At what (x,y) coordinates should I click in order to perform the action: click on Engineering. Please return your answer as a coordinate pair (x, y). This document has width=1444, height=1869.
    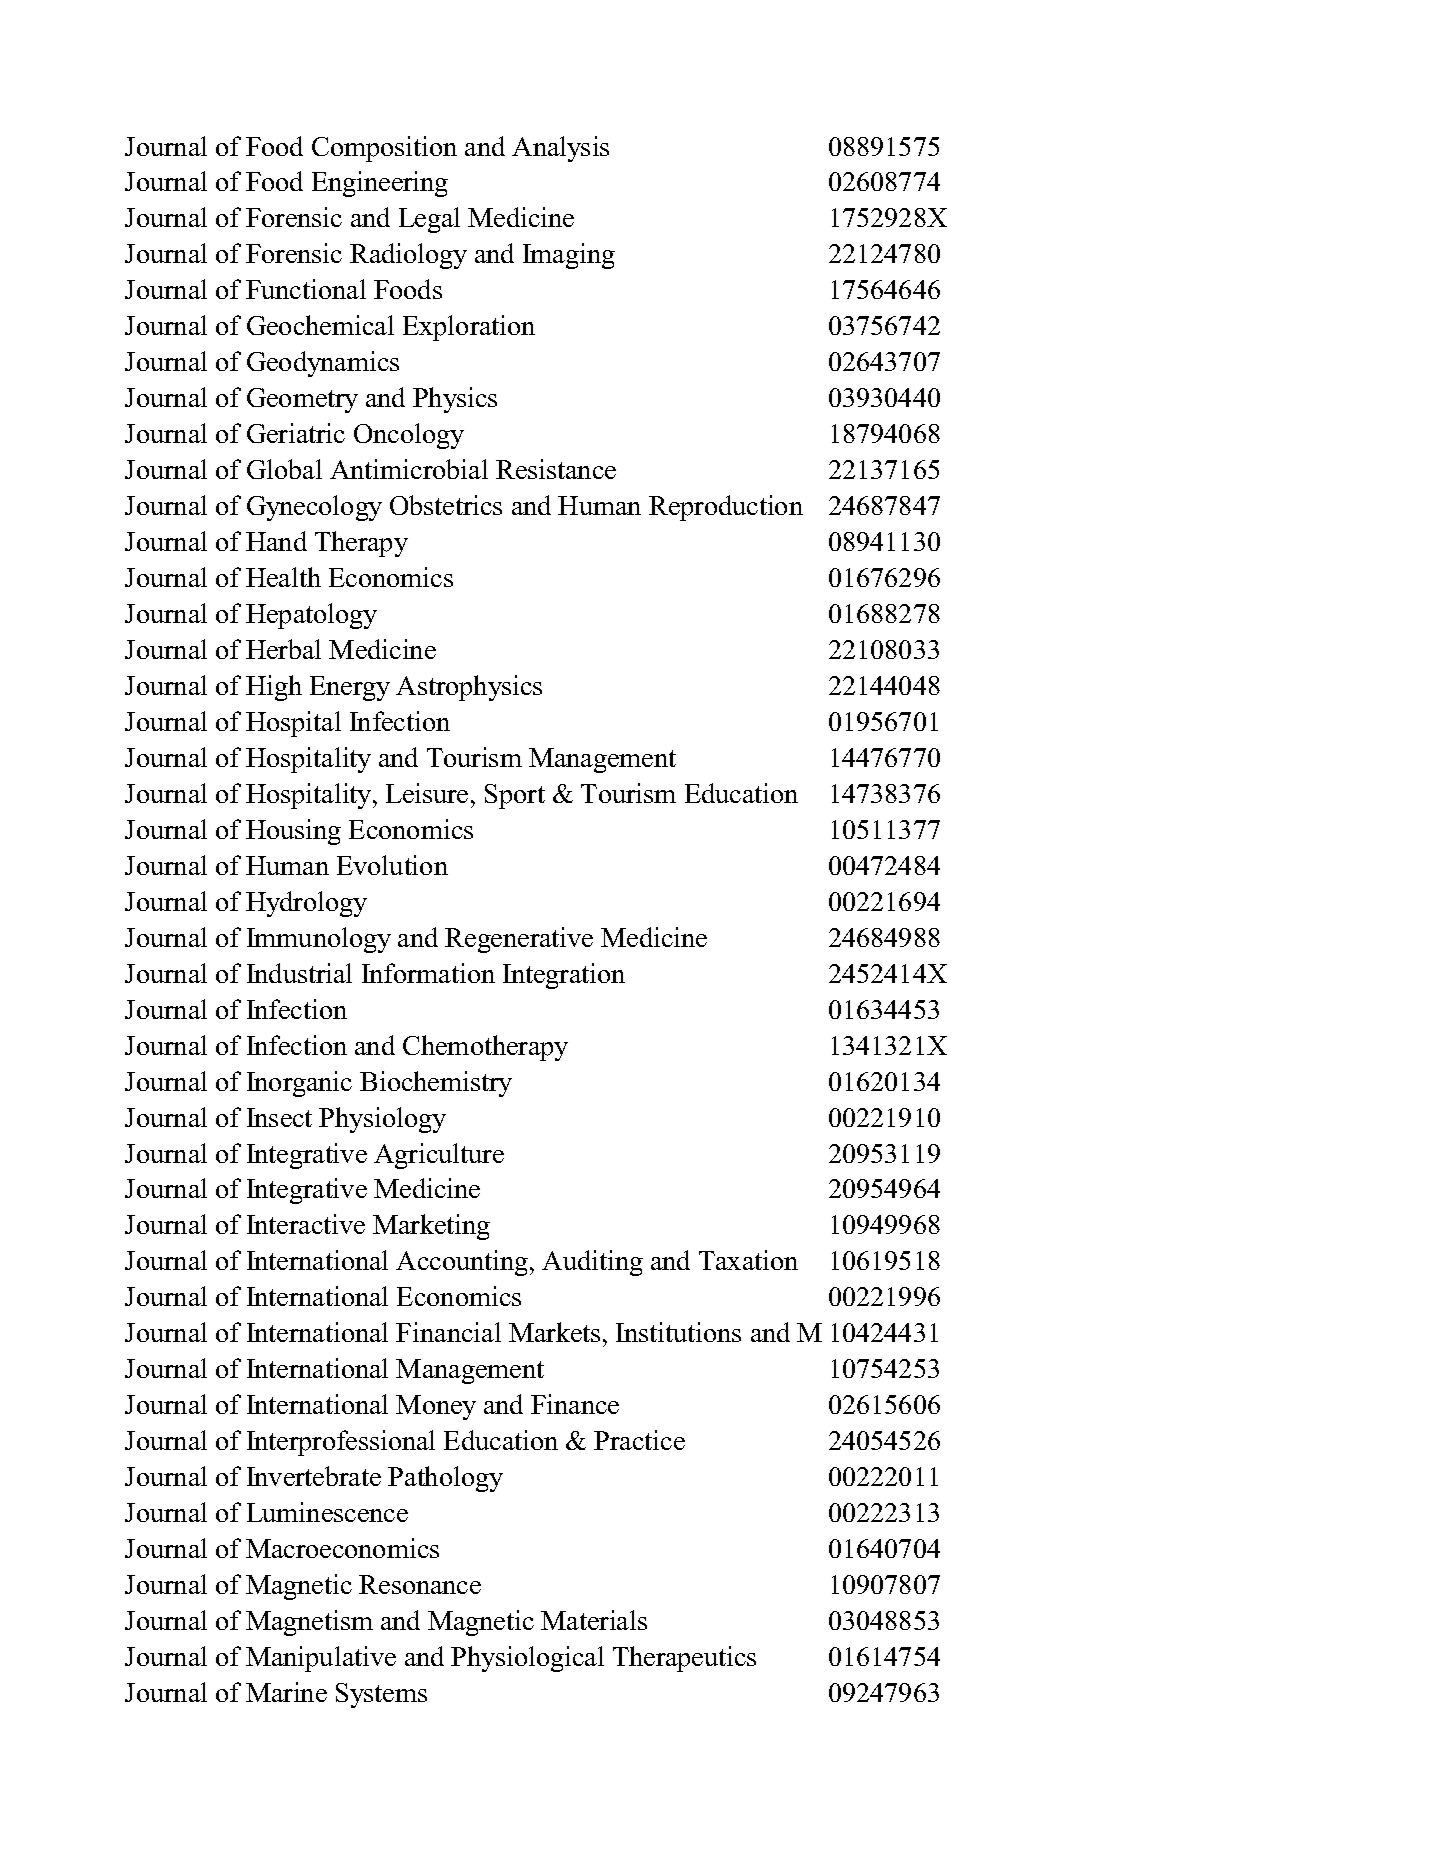
    Looking at the image, I should click on (380, 184).
